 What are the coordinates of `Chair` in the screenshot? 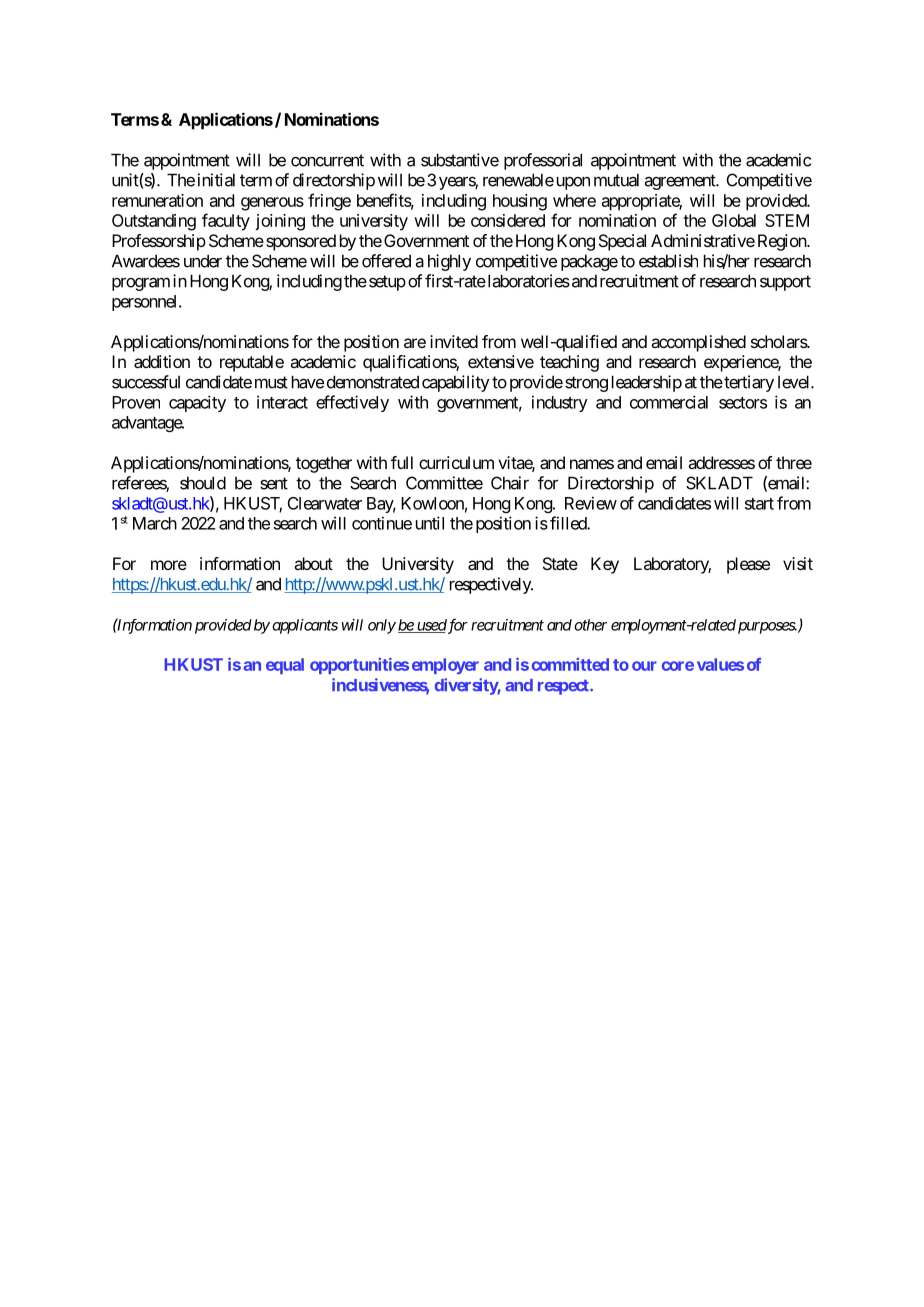 It's located at (510, 483).
